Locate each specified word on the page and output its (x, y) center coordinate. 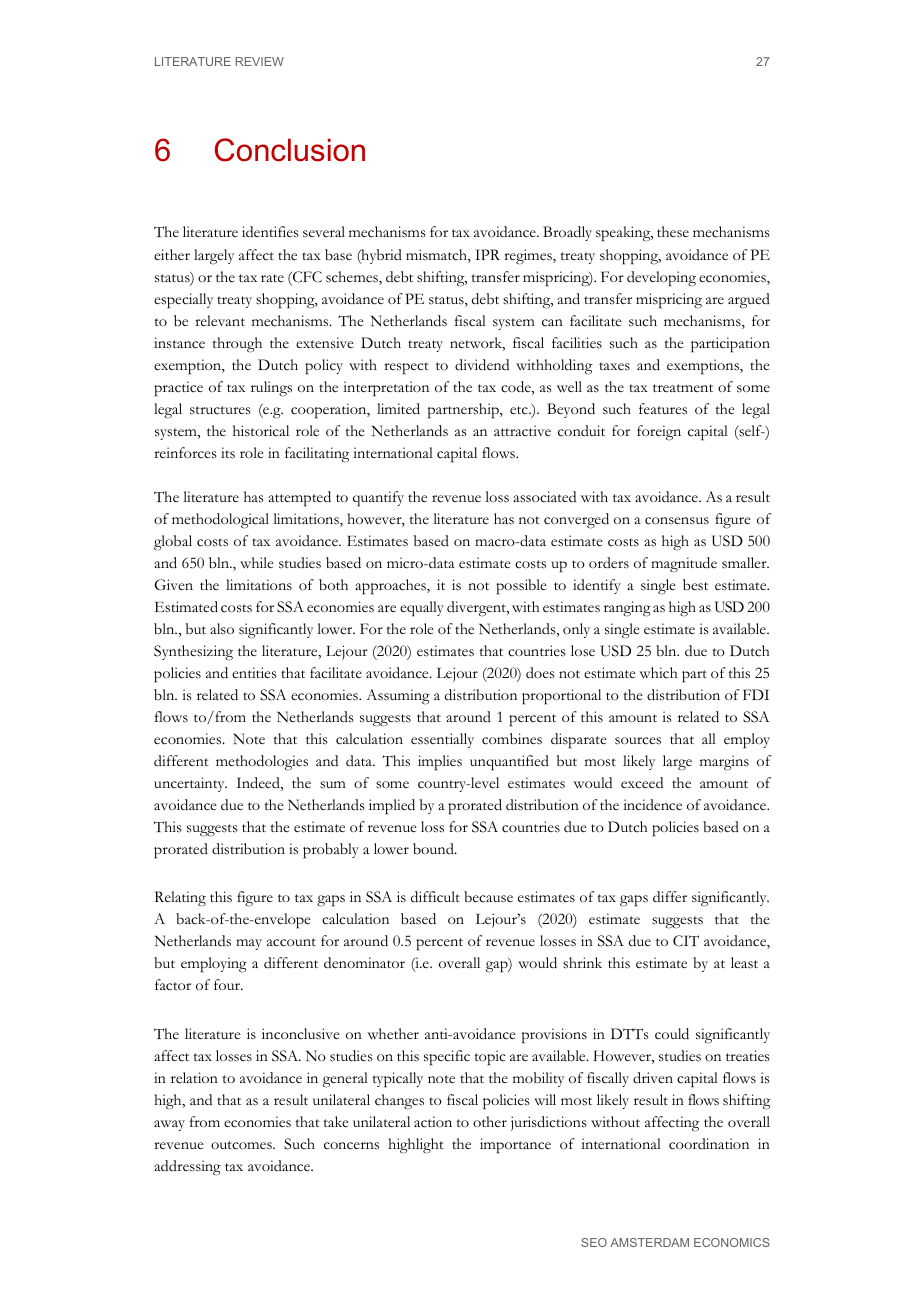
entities (254, 673)
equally (422, 608)
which (658, 673)
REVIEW (260, 61)
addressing (187, 1168)
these (673, 232)
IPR (487, 254)
